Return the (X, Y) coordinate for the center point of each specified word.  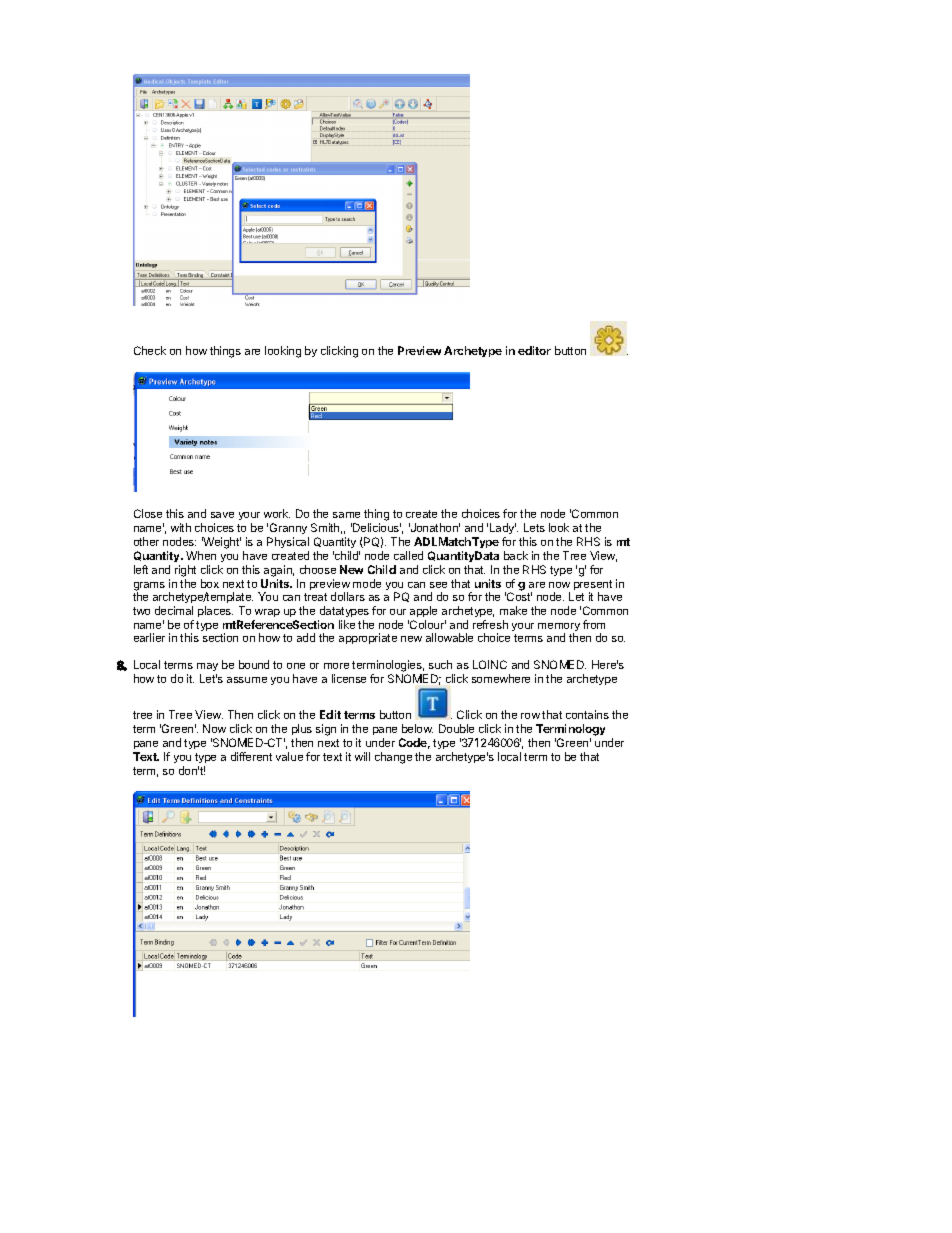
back (516, 555)
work (277, 513)
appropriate (368, 638)
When (201, 555)
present (593, 586)
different (251, 756)
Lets (534, 527)
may (207, 669)
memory (559, 628)
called (408, 555)
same (346, 515)
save (222, 515)
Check (150, 350)
